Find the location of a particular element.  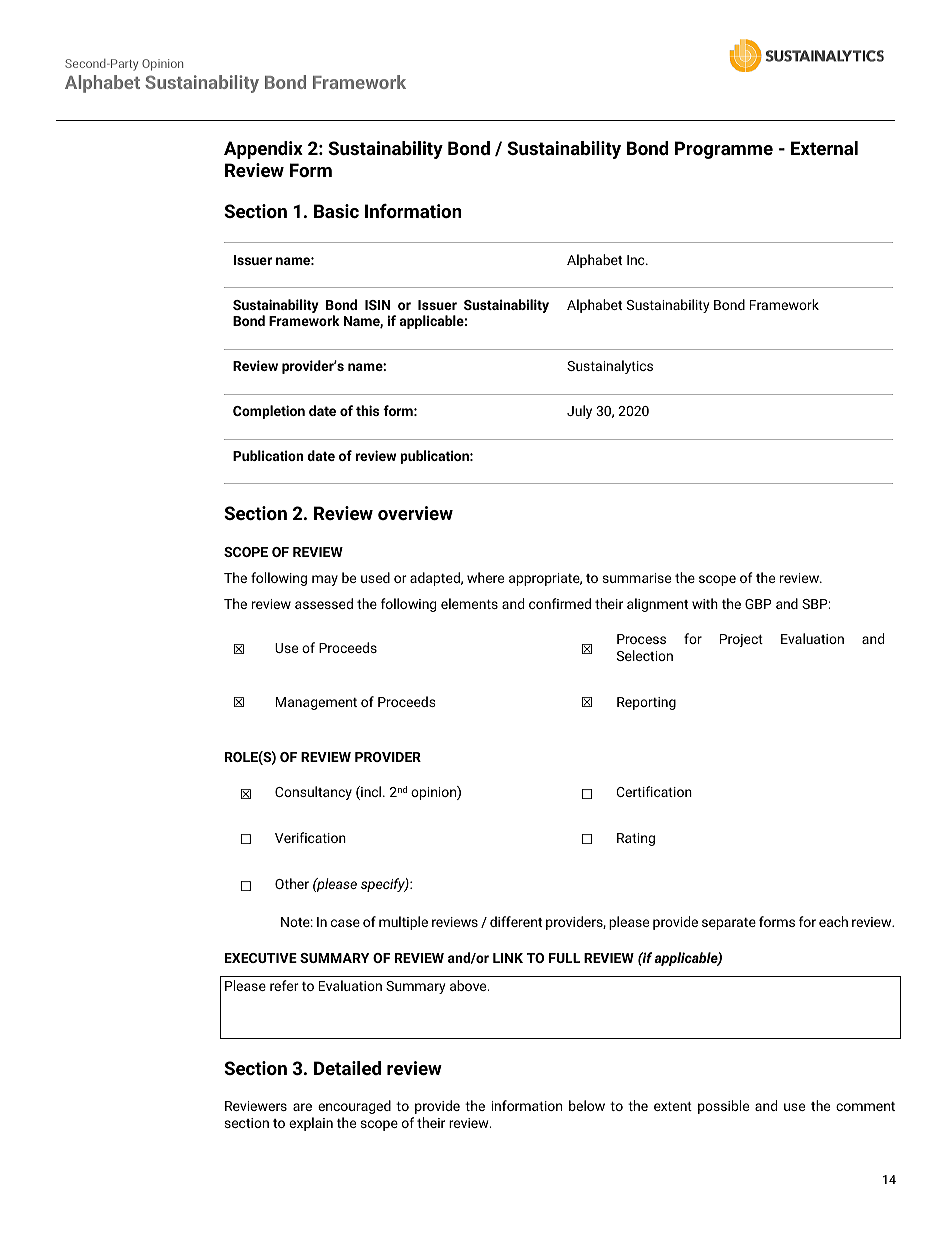

GBP is located at coordinates (758, 604).
